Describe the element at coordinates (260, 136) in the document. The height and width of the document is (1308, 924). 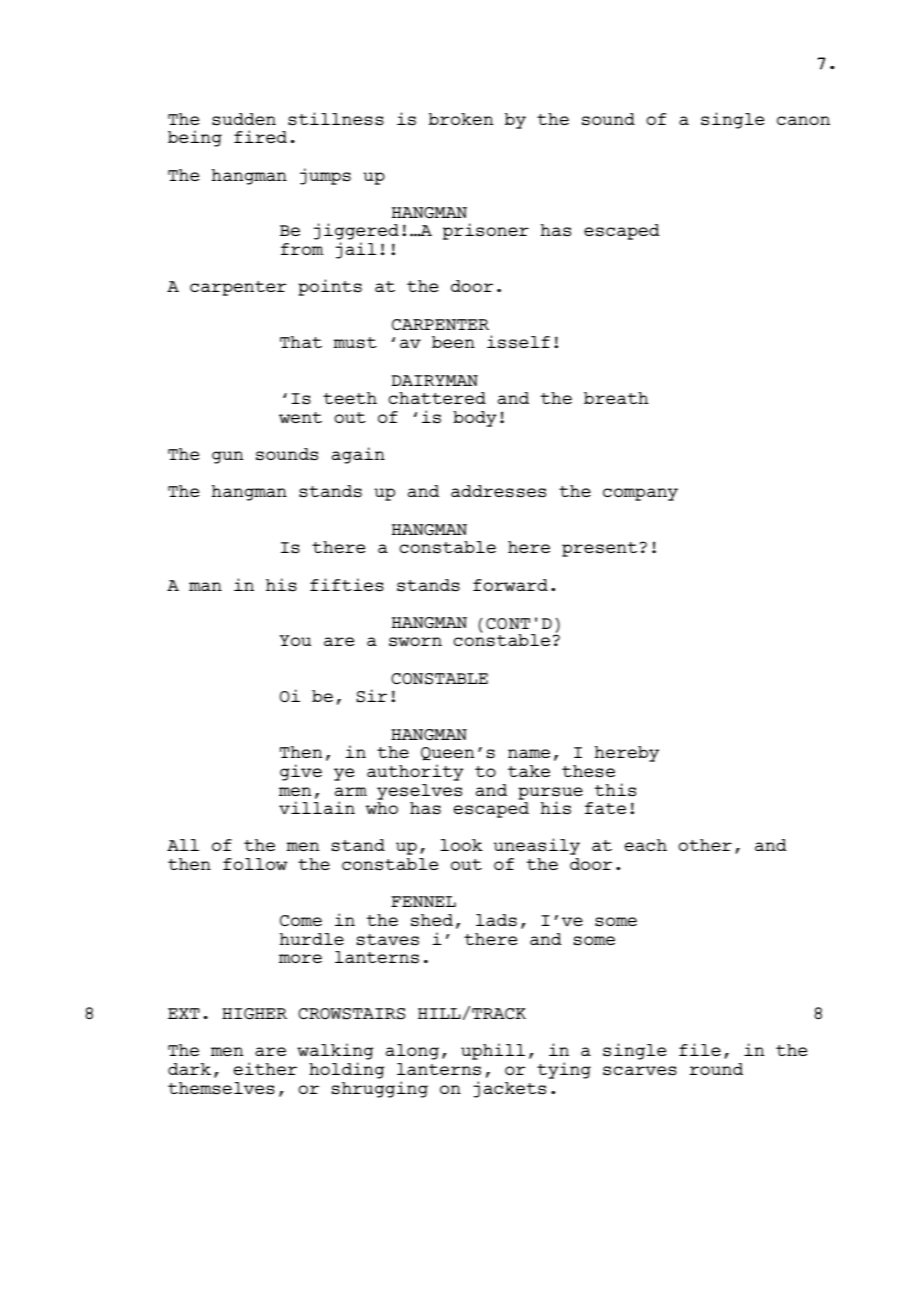
I see `fired` at that location.
